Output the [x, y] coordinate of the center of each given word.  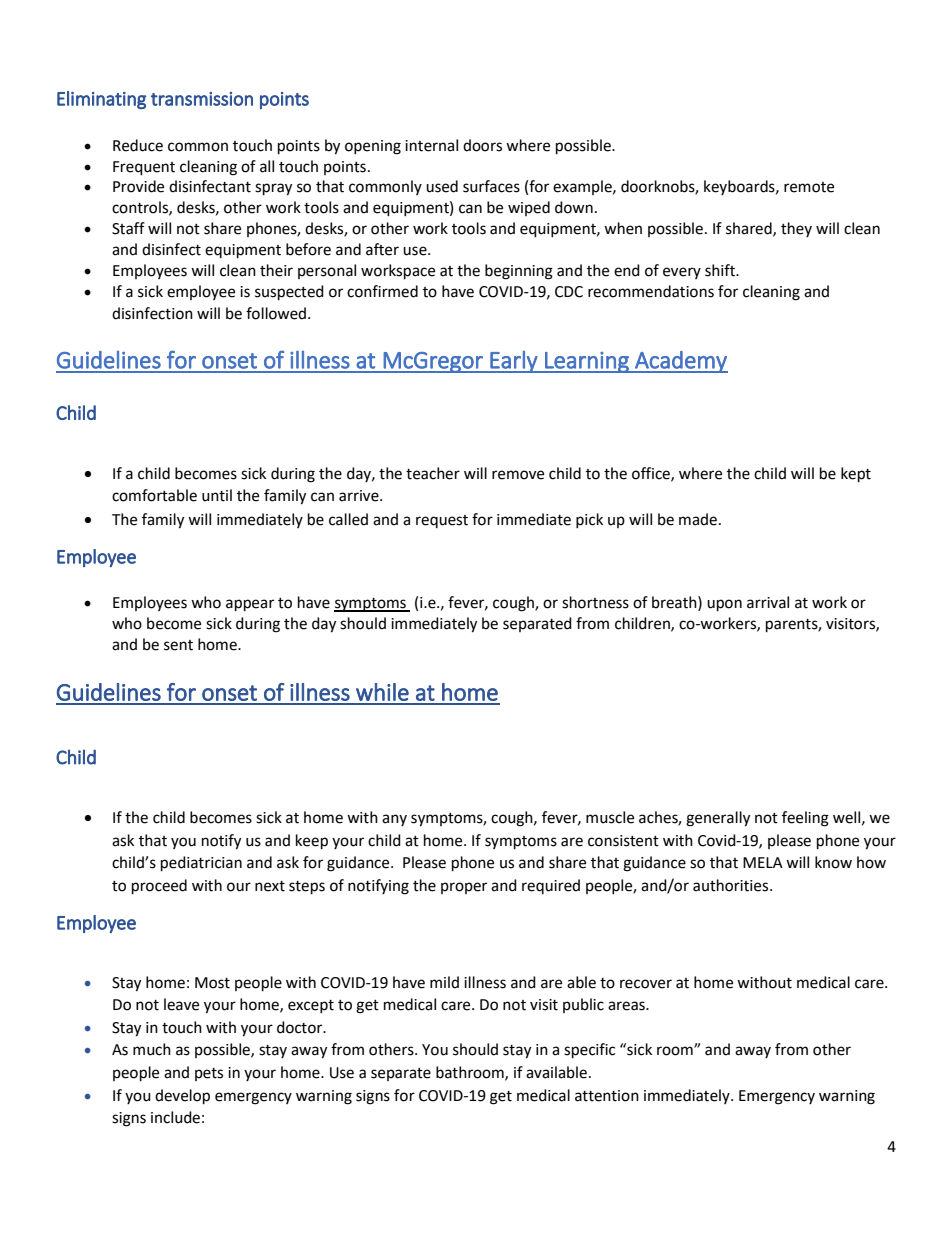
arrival [768, 602]
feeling [805, 819]
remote [809, 187]
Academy [680, 362]
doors [482, 145]
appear [250, 605]
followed [276, 313]
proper [464, 888]
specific [589, 1051]
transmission [202, 99]
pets [209, 1074]
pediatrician [201, 864]
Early [514, 362]
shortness [595, 602]
